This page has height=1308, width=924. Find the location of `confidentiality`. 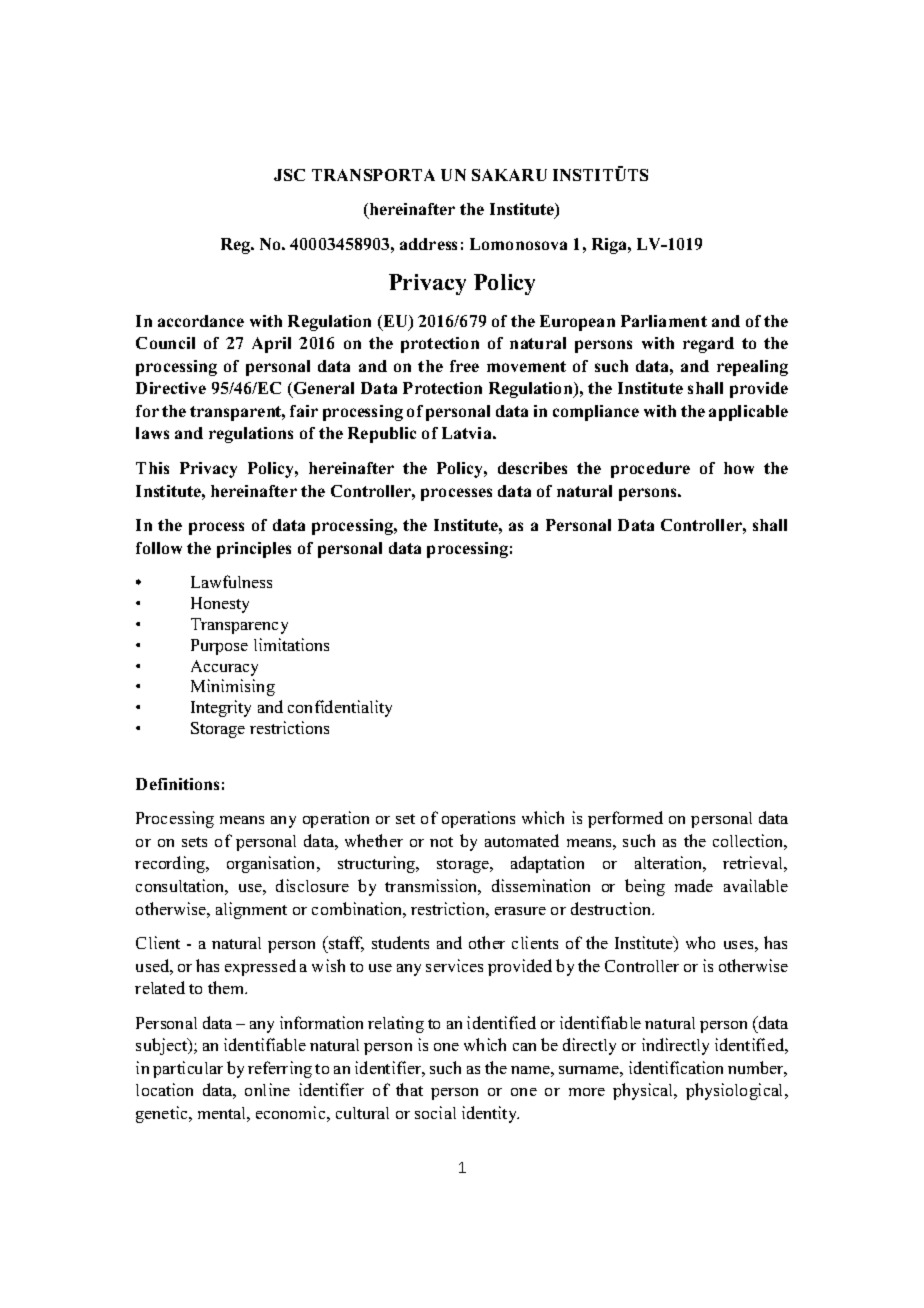

confidentiality is located at coordinates (340, 708).
